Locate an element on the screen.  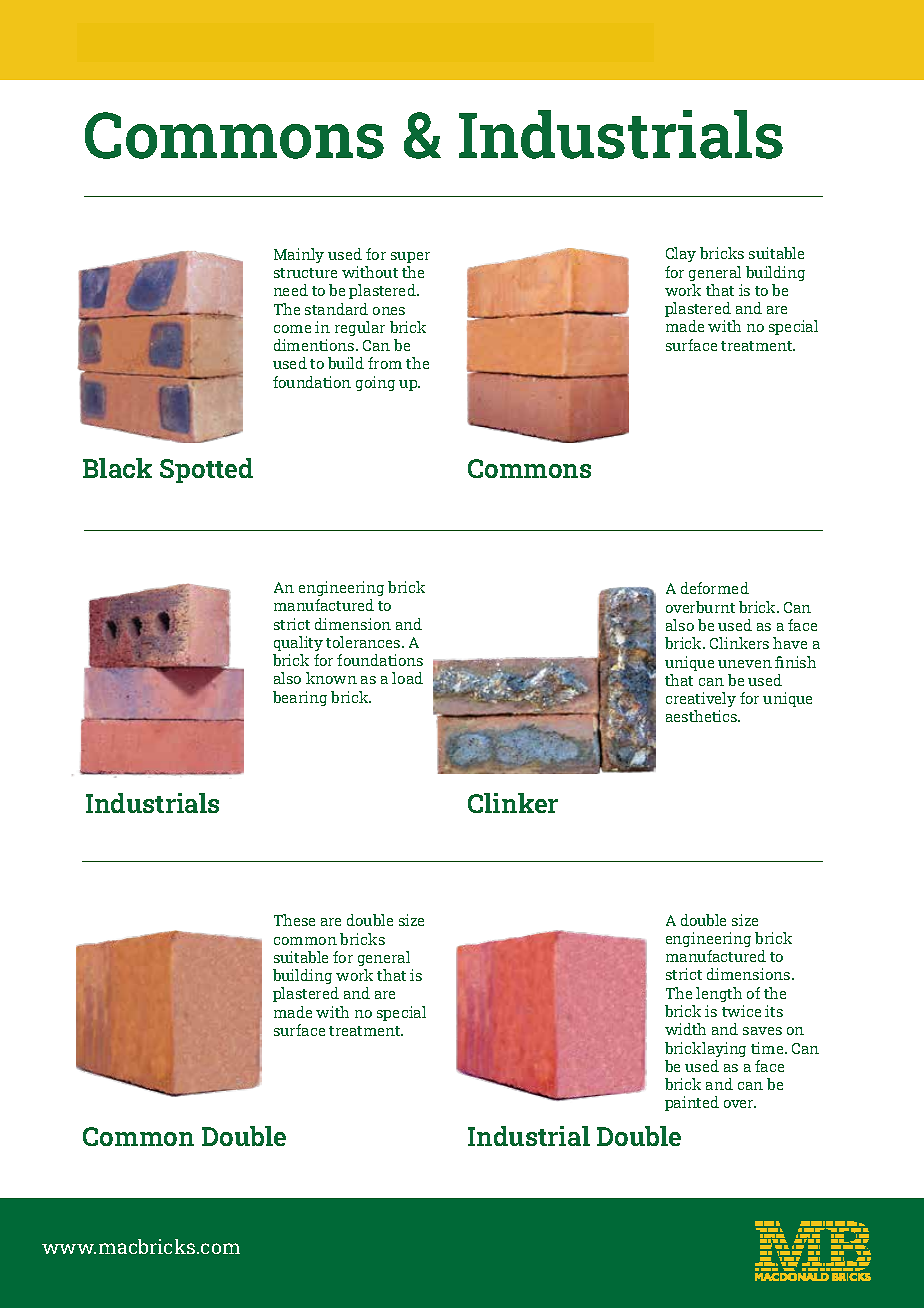
bearing is located at coordinates (300, 698).
